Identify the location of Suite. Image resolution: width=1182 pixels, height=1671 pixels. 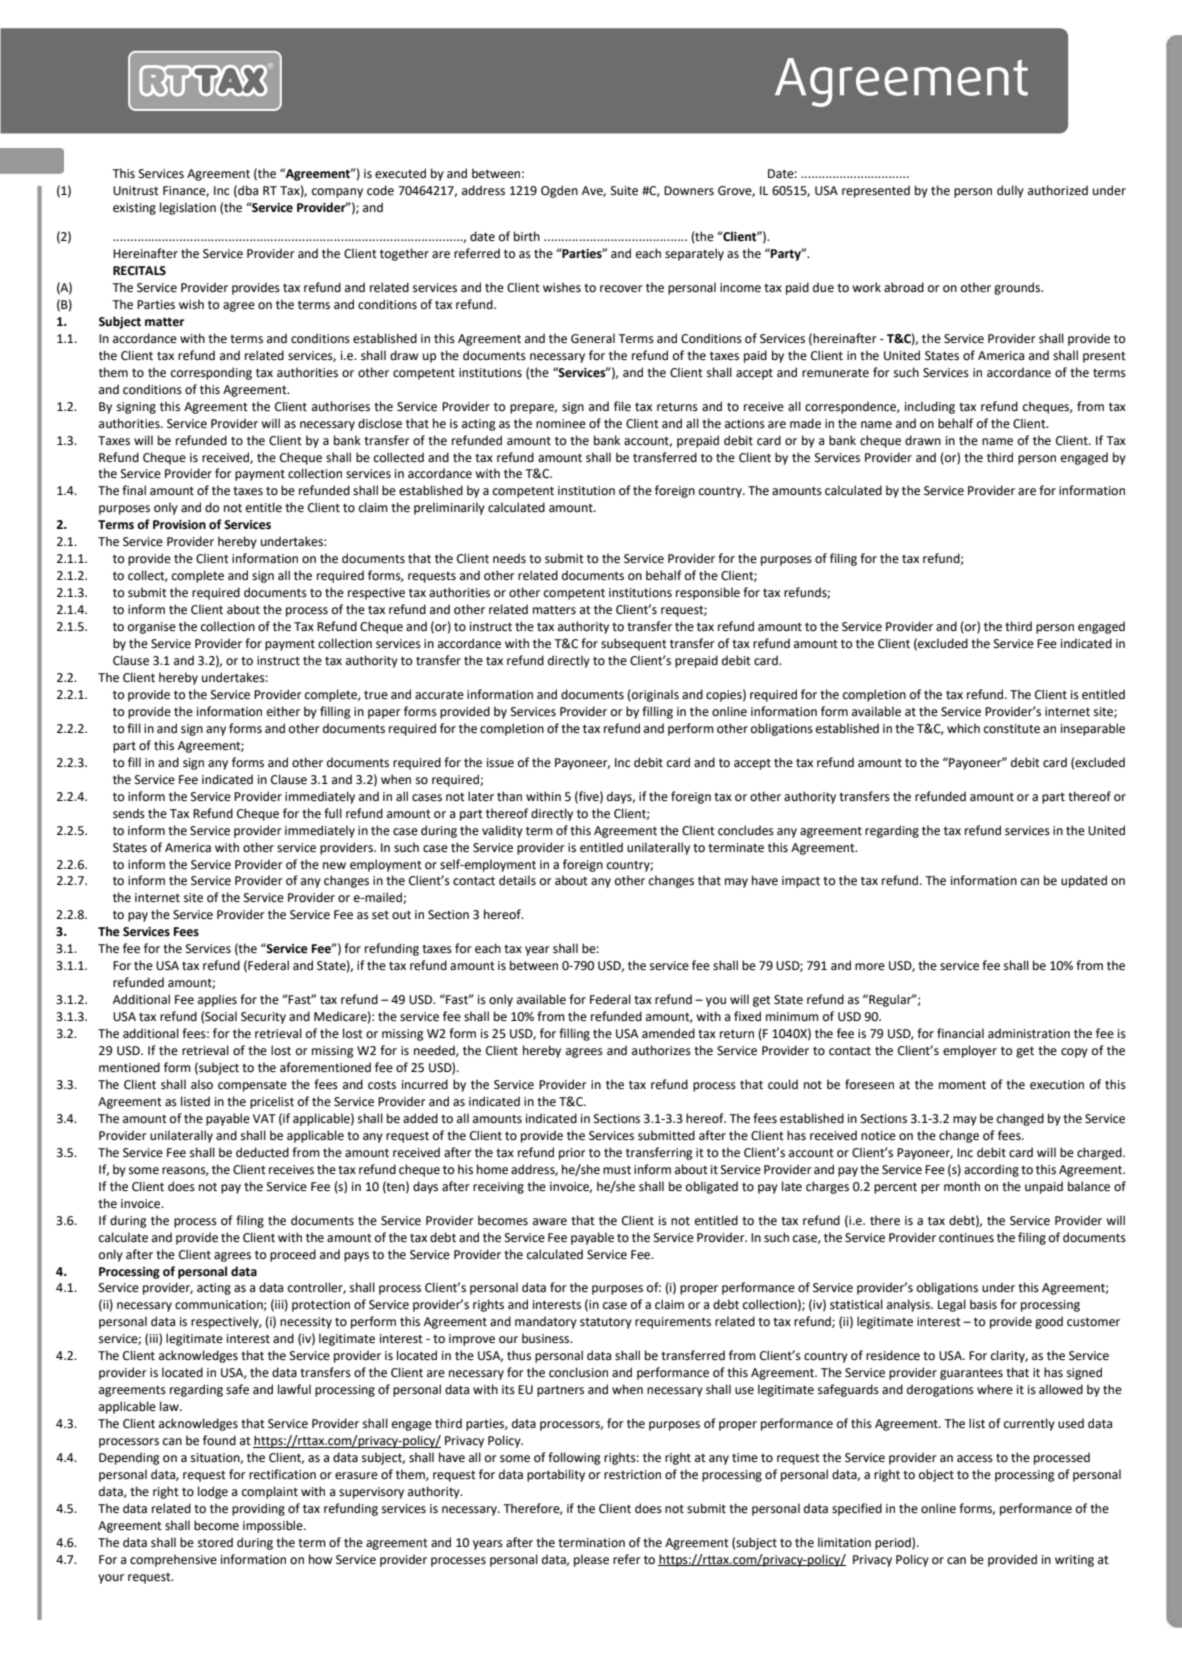
(624, 191).
